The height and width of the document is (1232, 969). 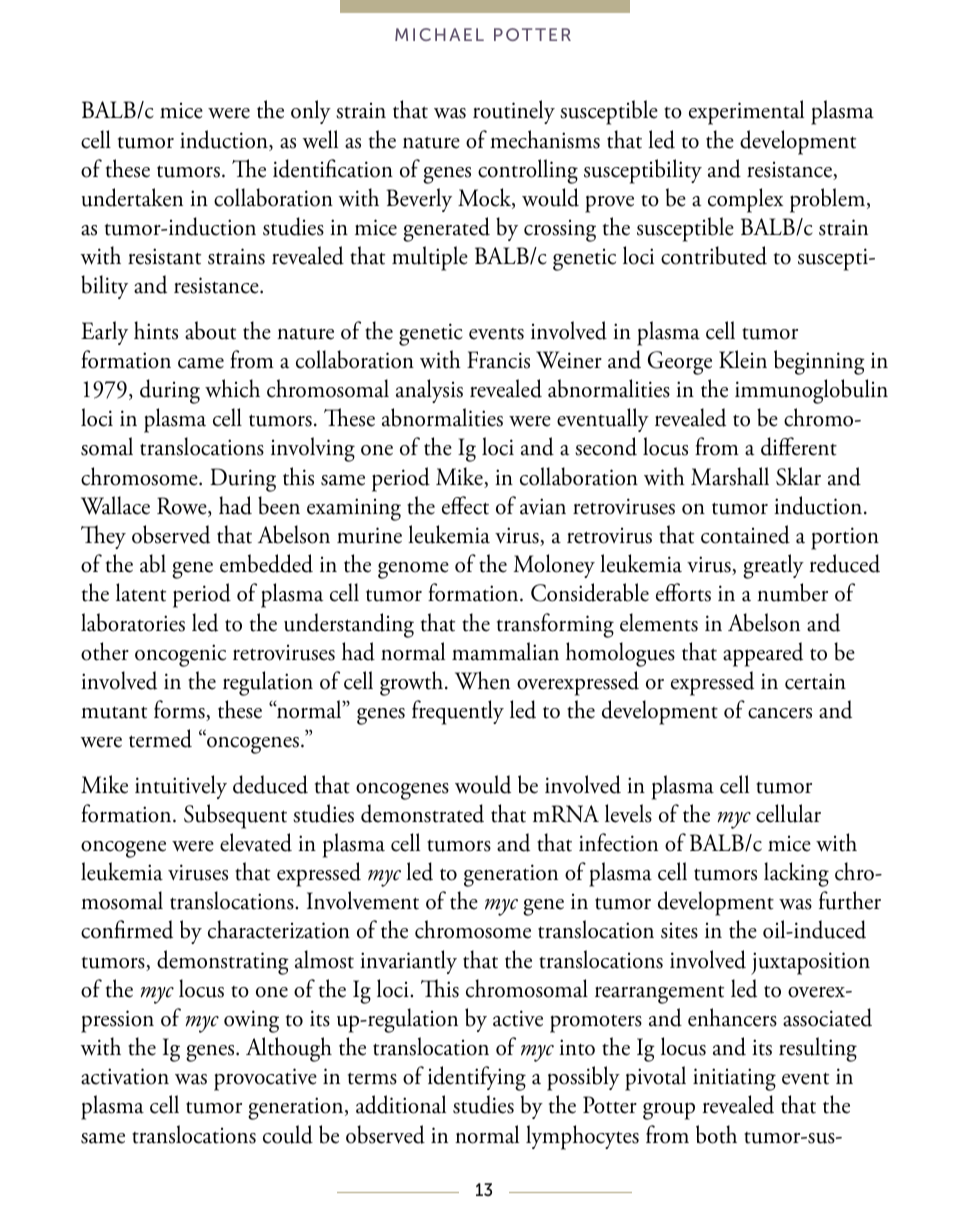 What do you see at coordinates (125, 1076) in the document?
I see `activation` at bounding box center [125, 1076].
